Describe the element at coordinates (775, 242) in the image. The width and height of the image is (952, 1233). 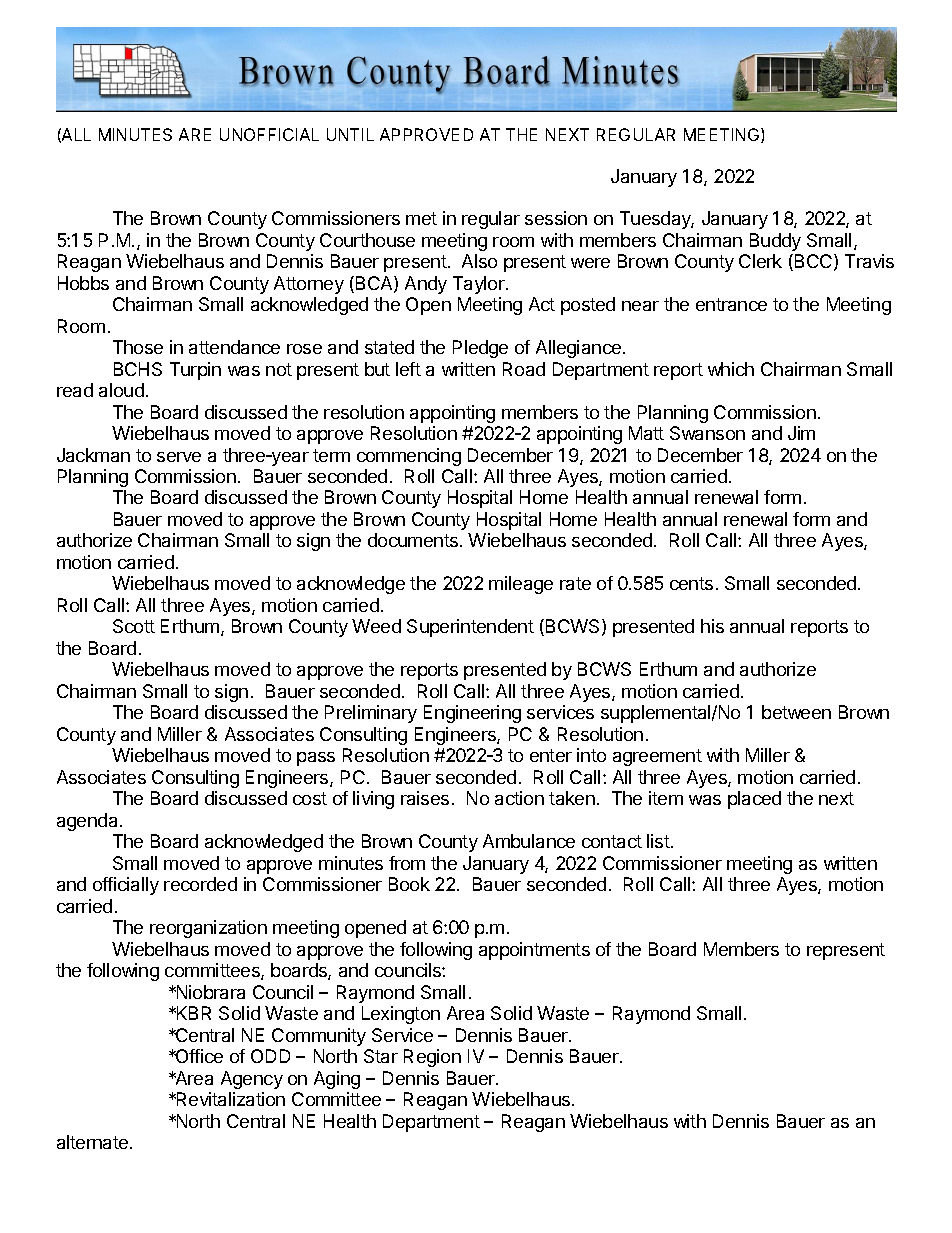
I see `Buddy` at that location.
